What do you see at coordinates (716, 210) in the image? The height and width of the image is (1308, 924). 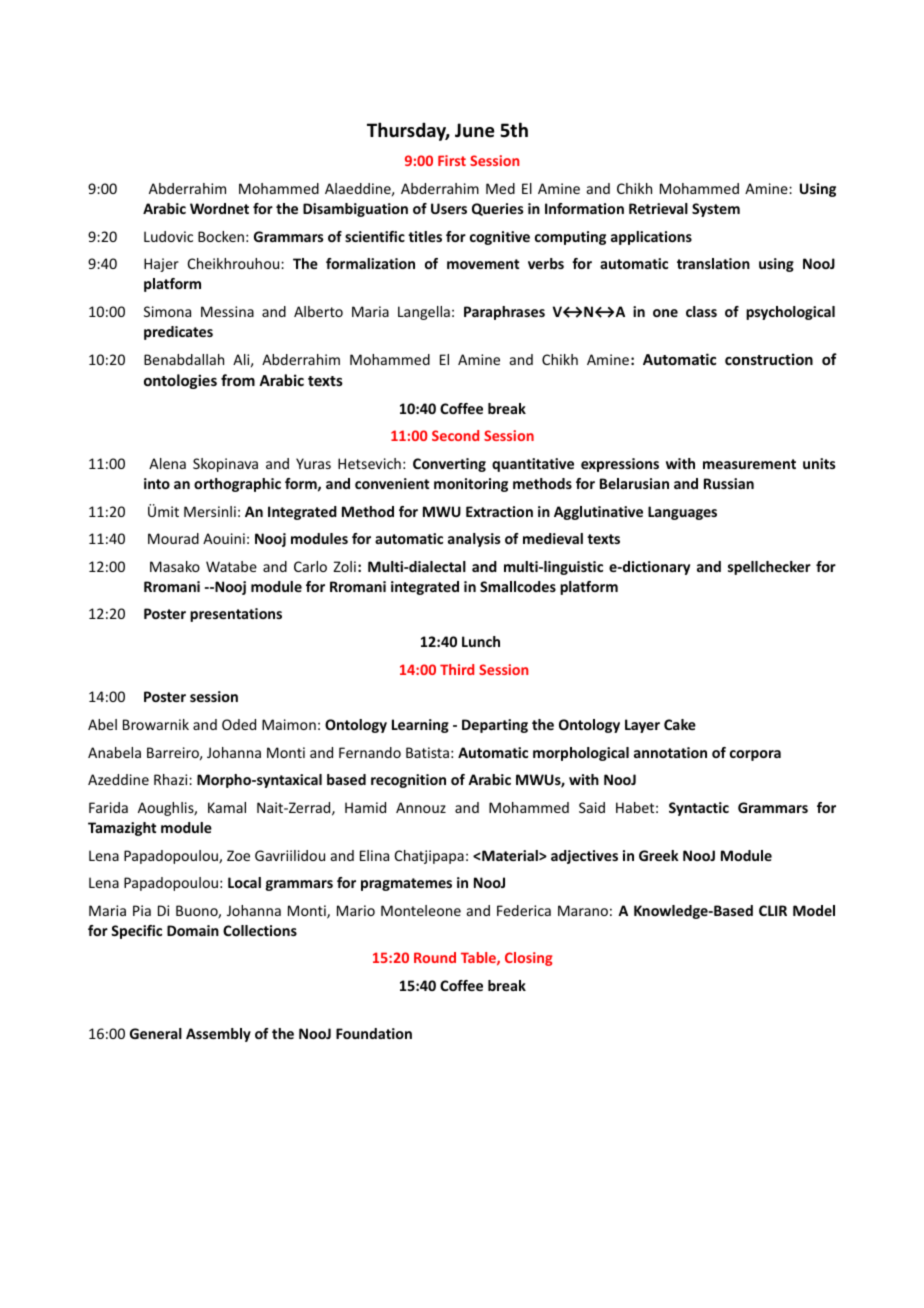 I see `System` at bounding box center [716, 210].
